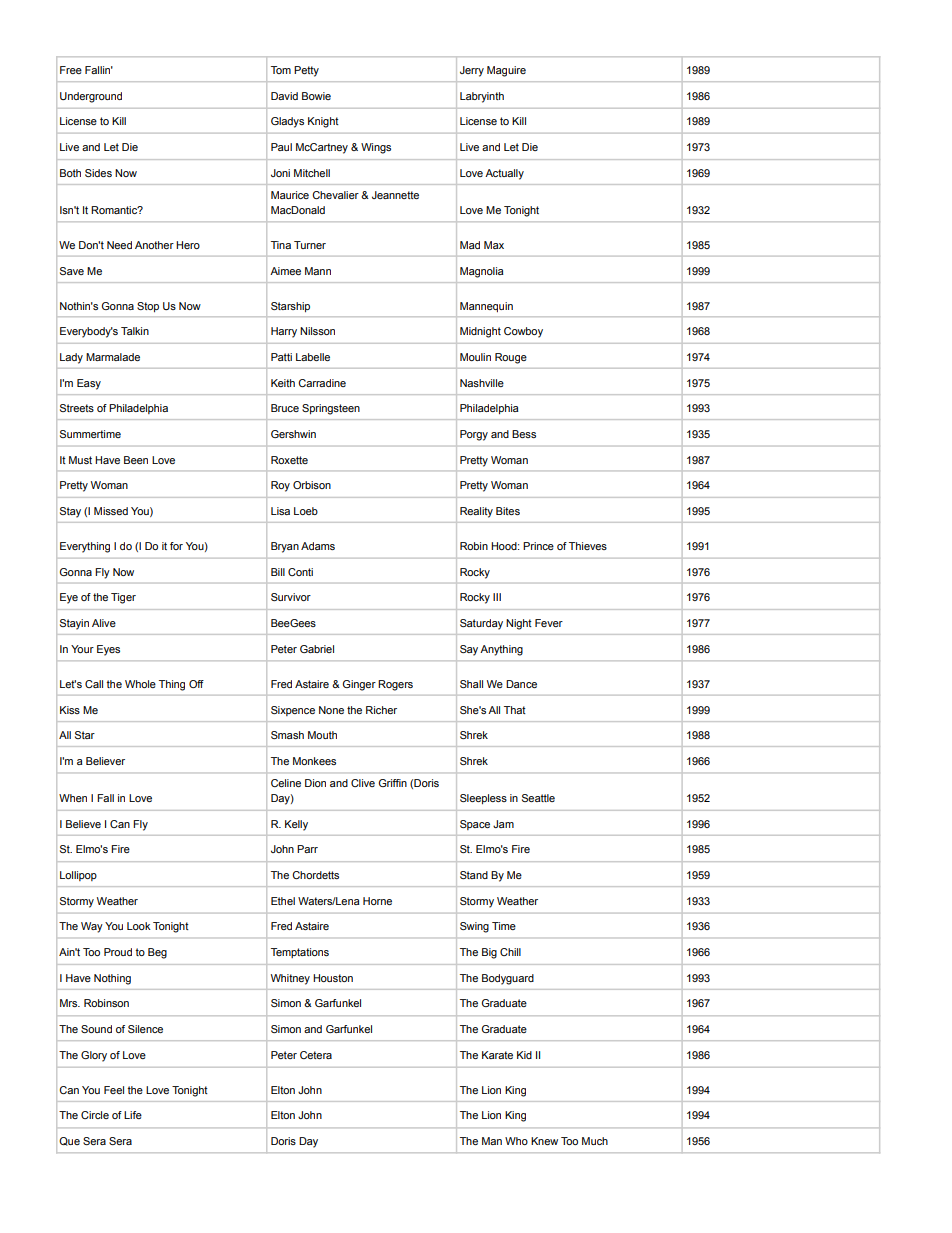 This screenshot has height=1233, width=952. What do you see at coordinates (291, 597) in the screenshot?
I see `Survivor` at bounding box center [291, 597].
